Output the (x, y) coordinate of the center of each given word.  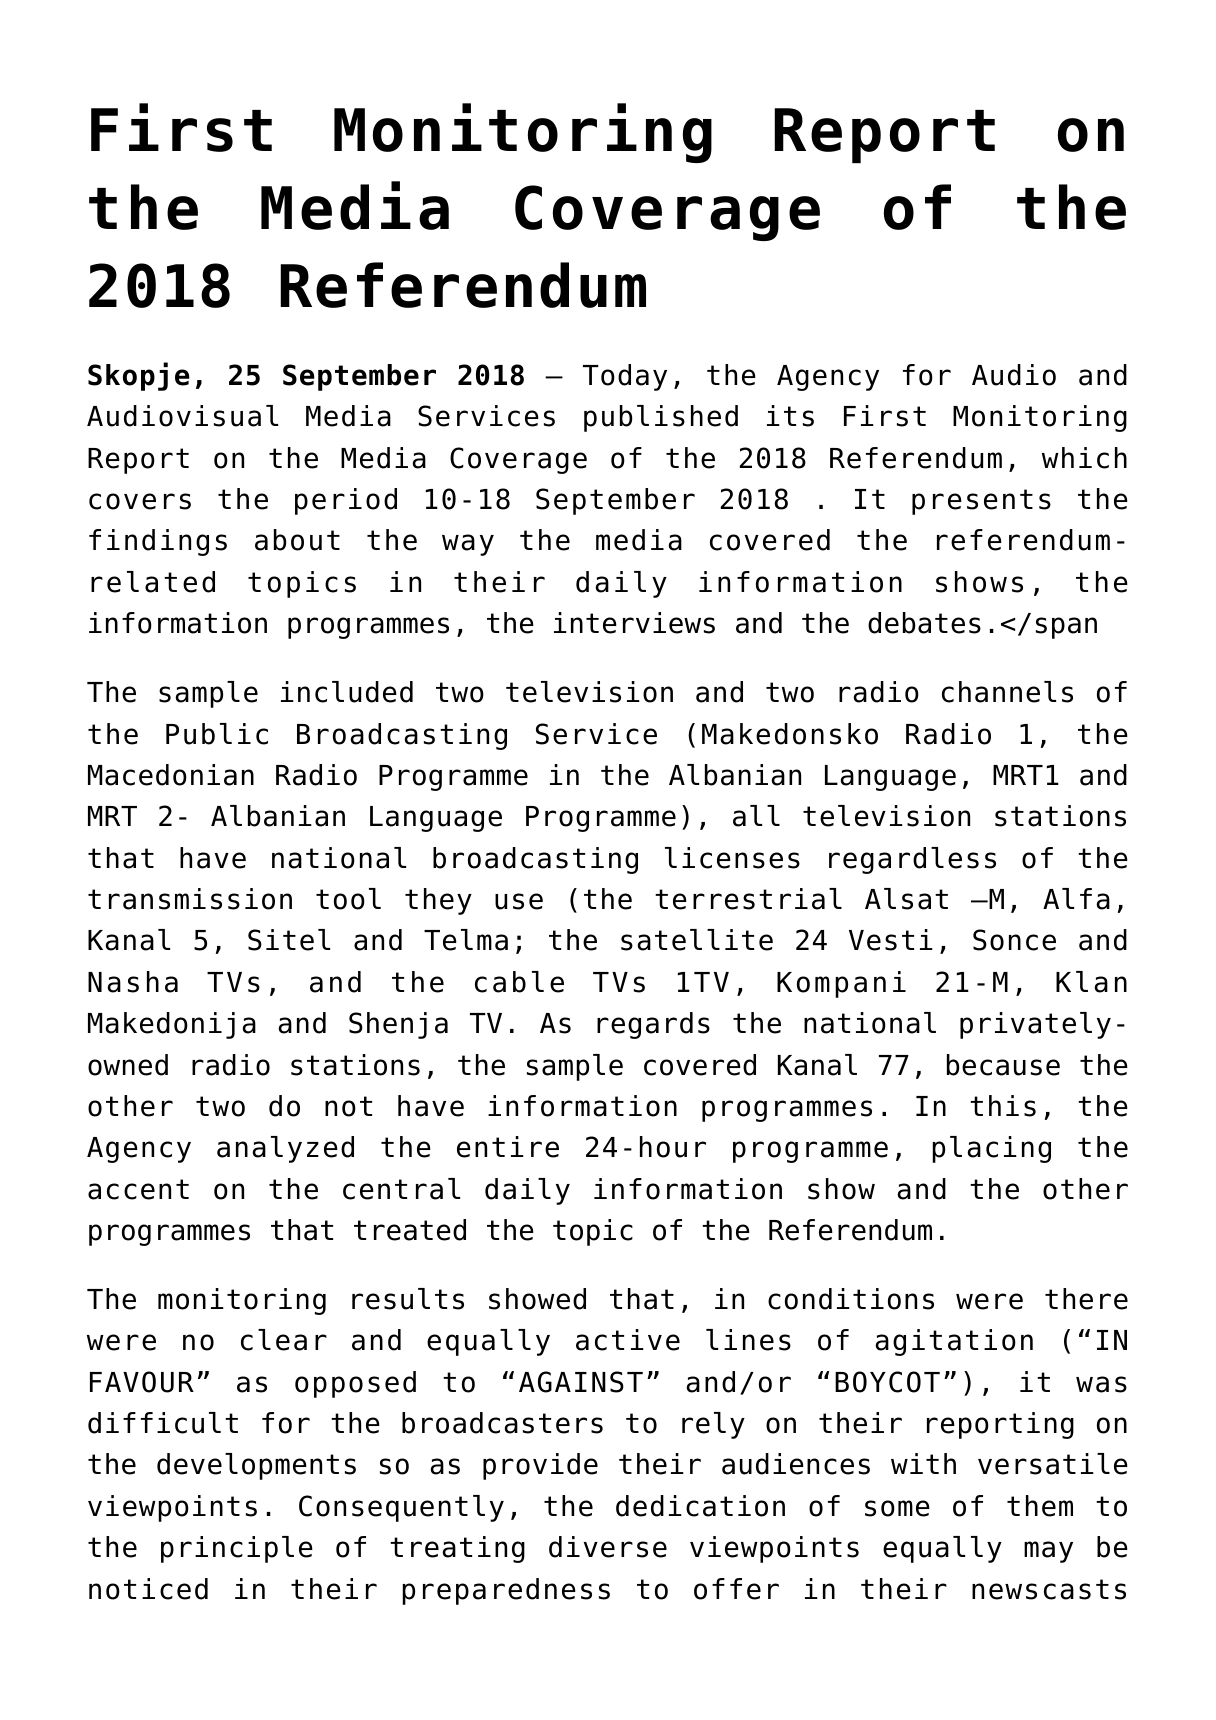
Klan (1091, 982)
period (346, 501)
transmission (190, 899)
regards (653, 1025)
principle (237, 1549)
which (1084, 458)
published (661, 418)
